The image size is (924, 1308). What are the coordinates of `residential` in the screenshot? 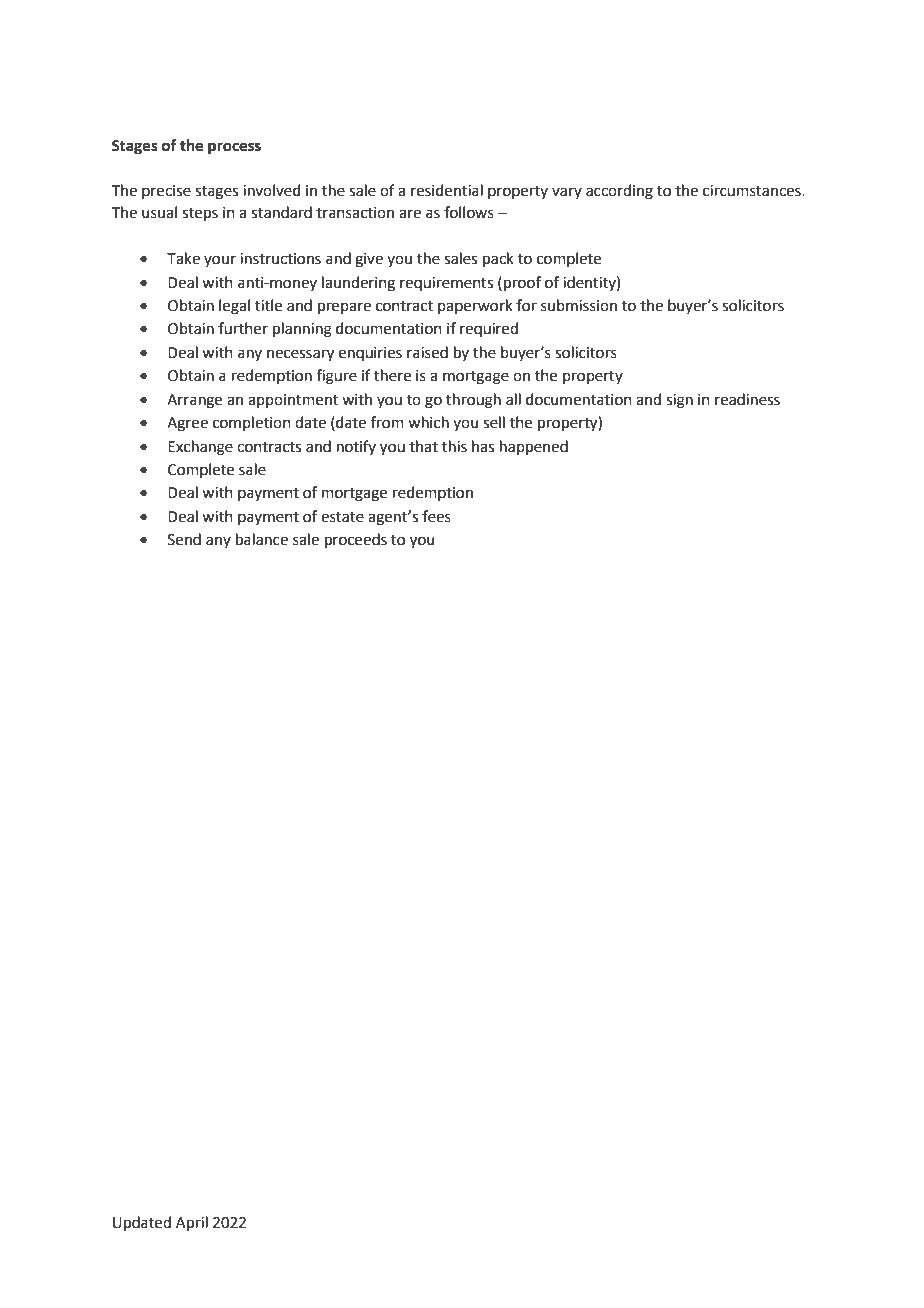 It's located at (447, 190).
